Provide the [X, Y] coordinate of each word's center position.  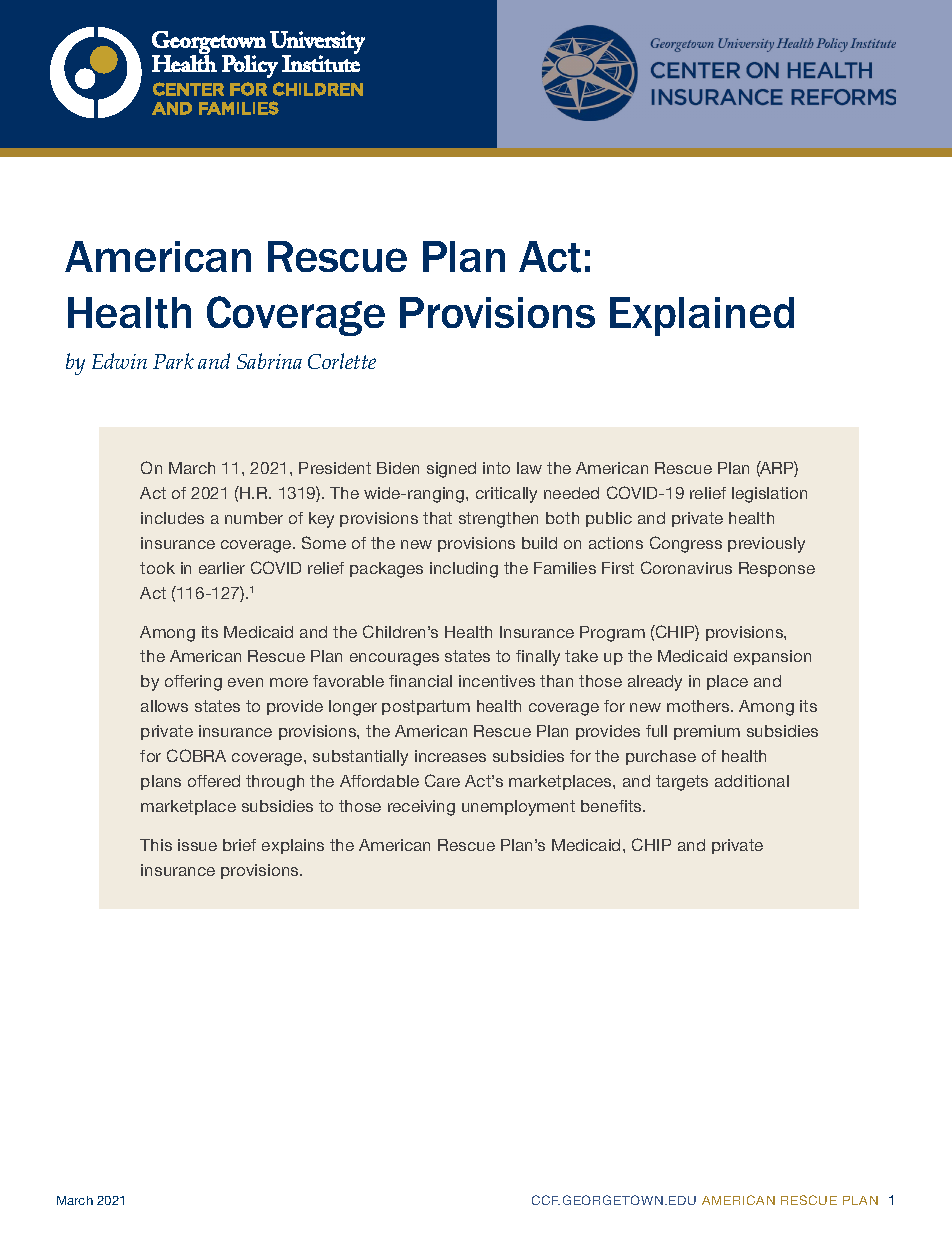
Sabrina [269, 361]
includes [172, 518]
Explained [702, 316]
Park [173, 361]
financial [420, 681]
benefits [612, 806]
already [655, 683]
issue [197, 845]
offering [193, 683]
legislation [769, 495]
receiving [421, 808]
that [437, 518]
